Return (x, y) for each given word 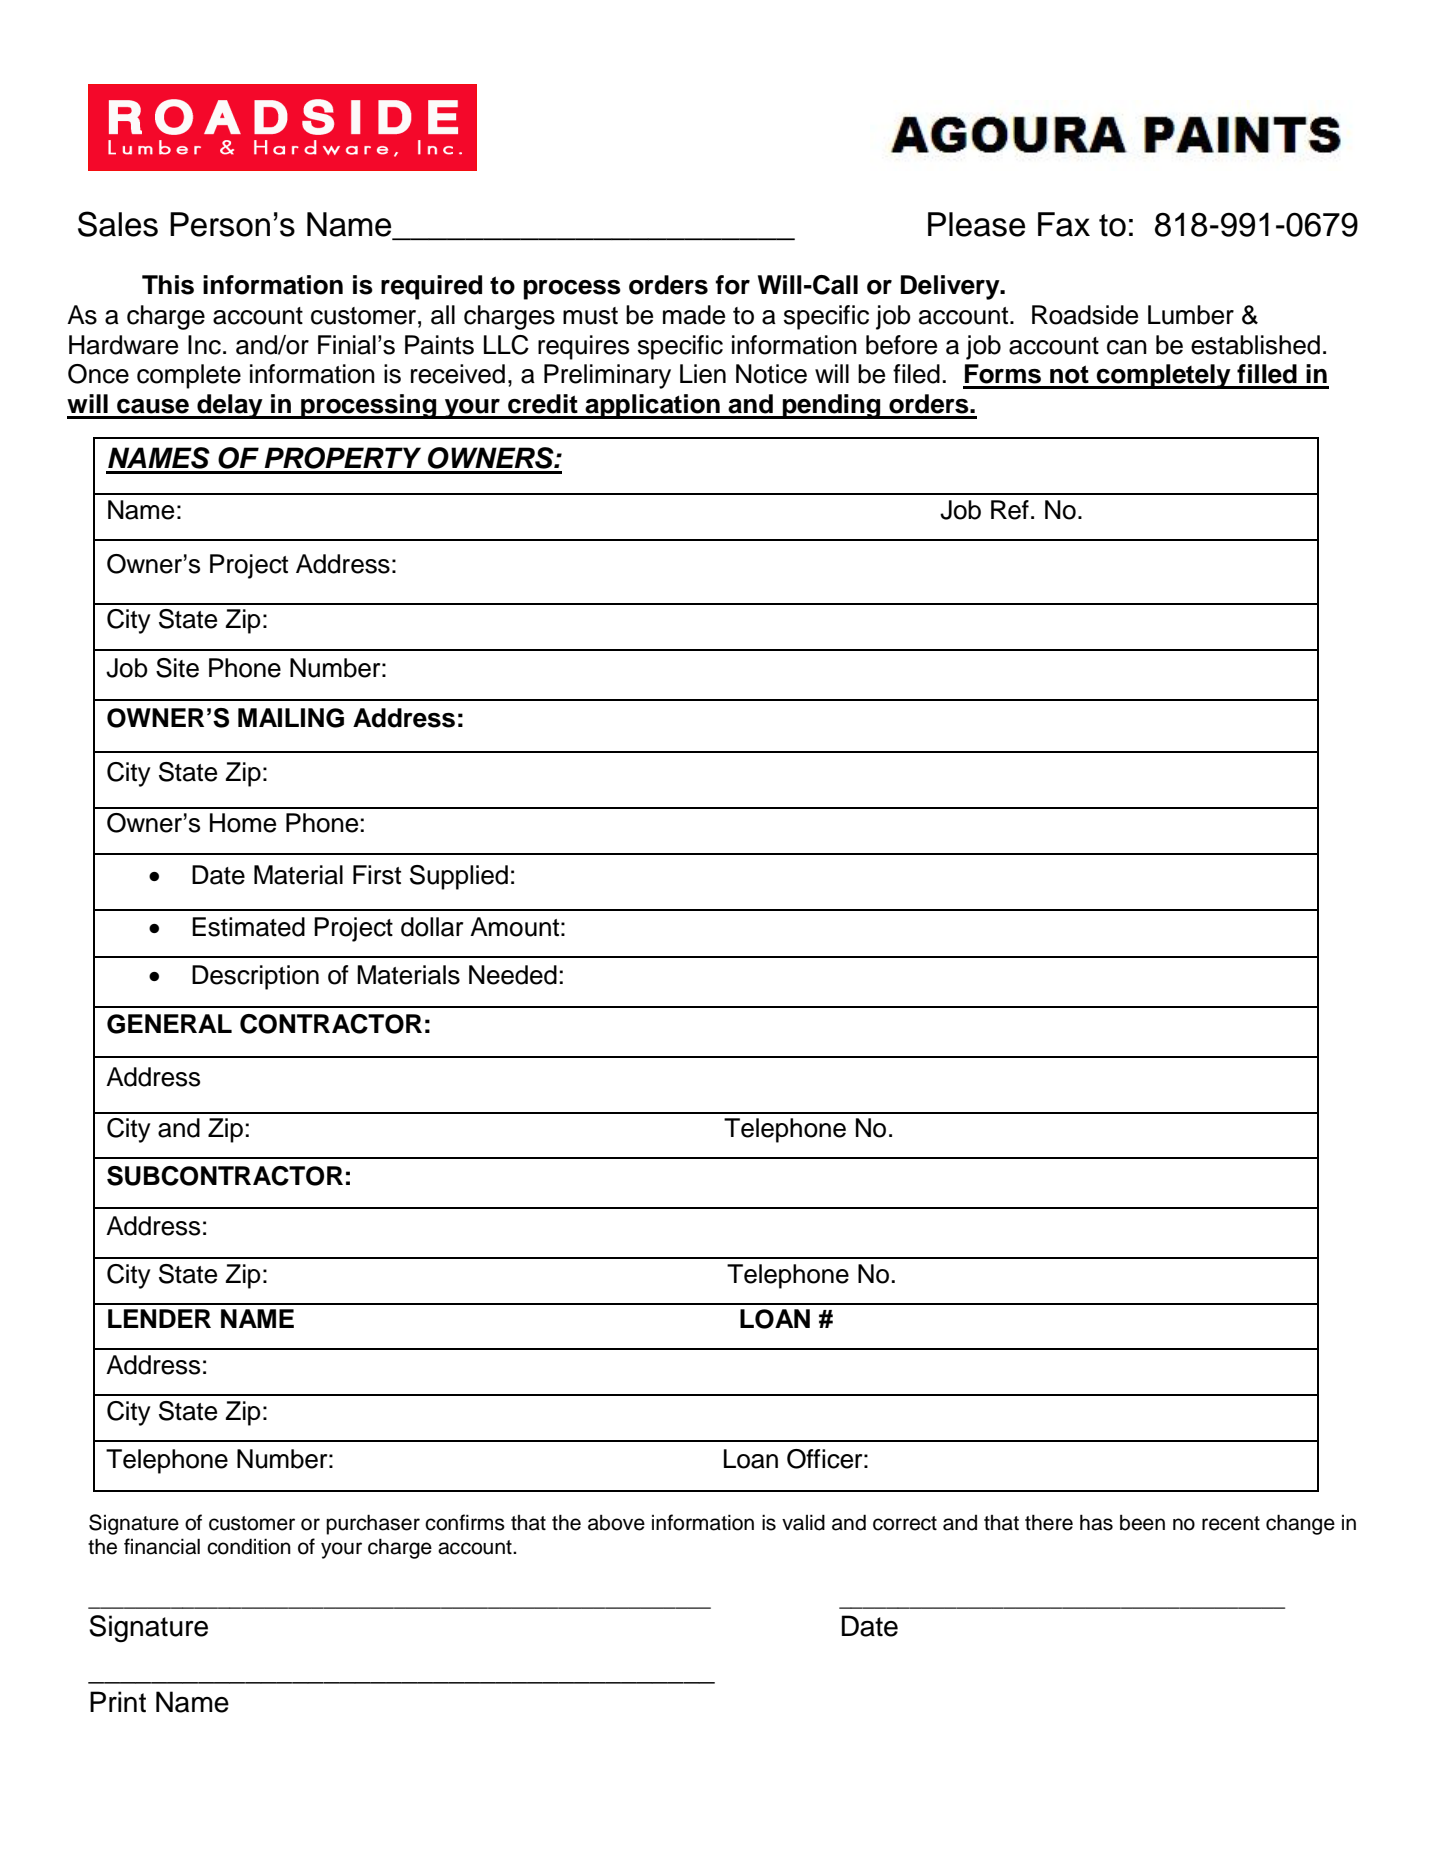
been (1142, 1522)
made (694, 315)
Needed (513, 975)
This (168, 285)
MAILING (291, 718)
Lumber (1191, 315)
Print (118, 1702)
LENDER (159, 1318)
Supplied (459, 877)
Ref (1010, 510)
